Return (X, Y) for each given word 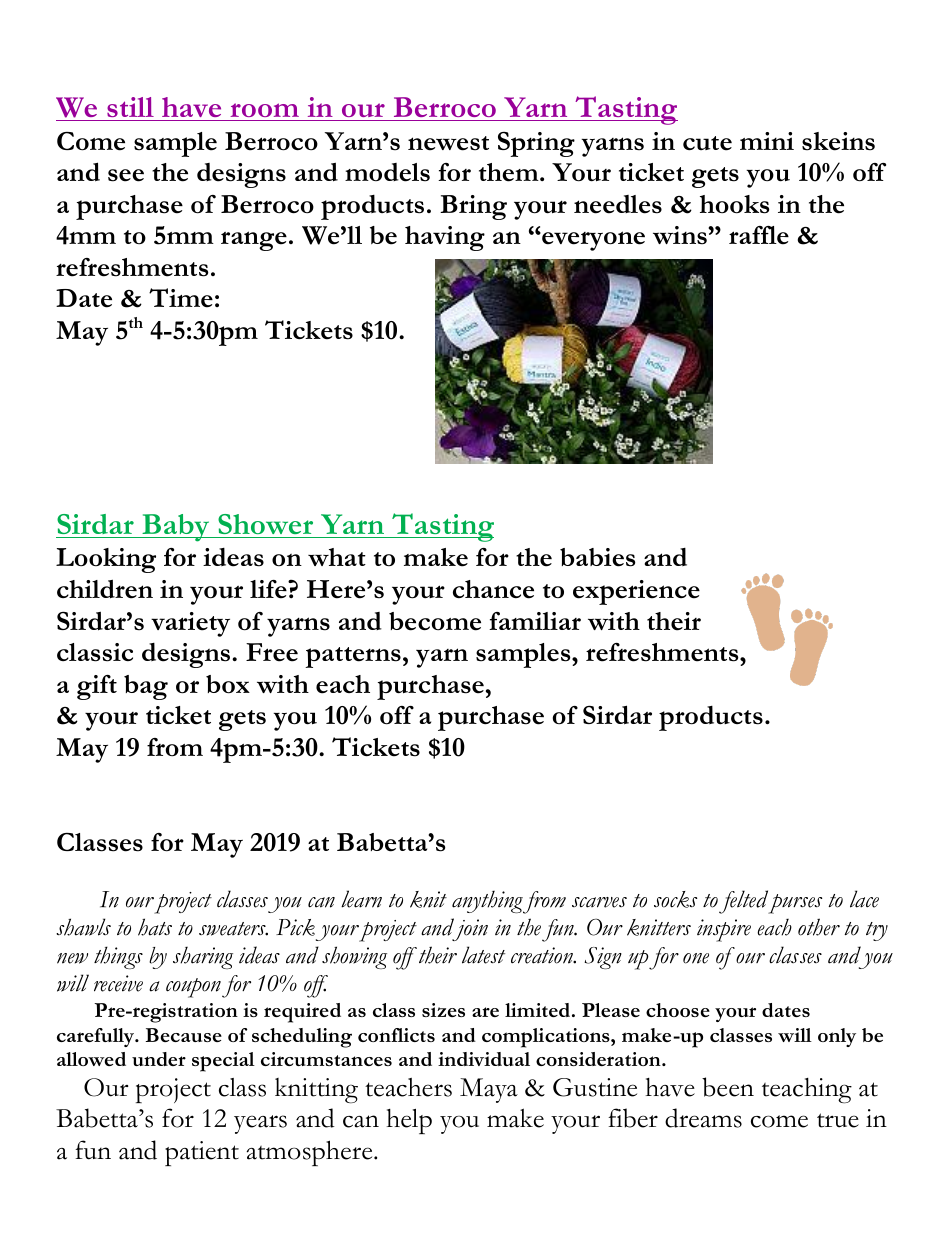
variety (190, 624)
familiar (535, 621)
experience (636, 592)
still (130, 107)
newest (448, 143)
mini (767, 141)
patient (202, 1153)
